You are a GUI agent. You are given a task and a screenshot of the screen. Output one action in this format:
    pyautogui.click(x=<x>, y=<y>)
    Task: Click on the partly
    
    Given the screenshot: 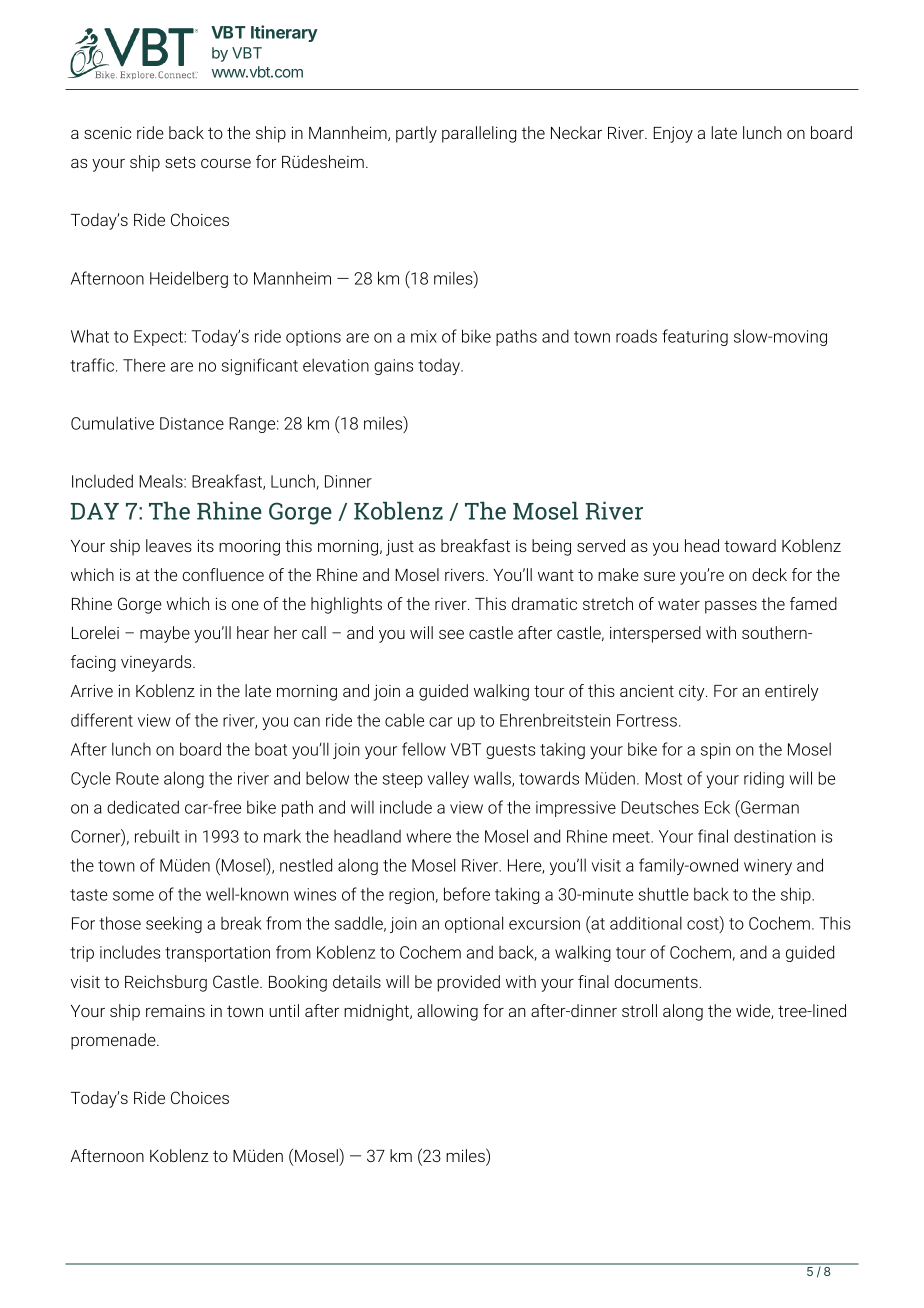 What is the action you would take?
    pyautogui.click(x=416, y=134)
